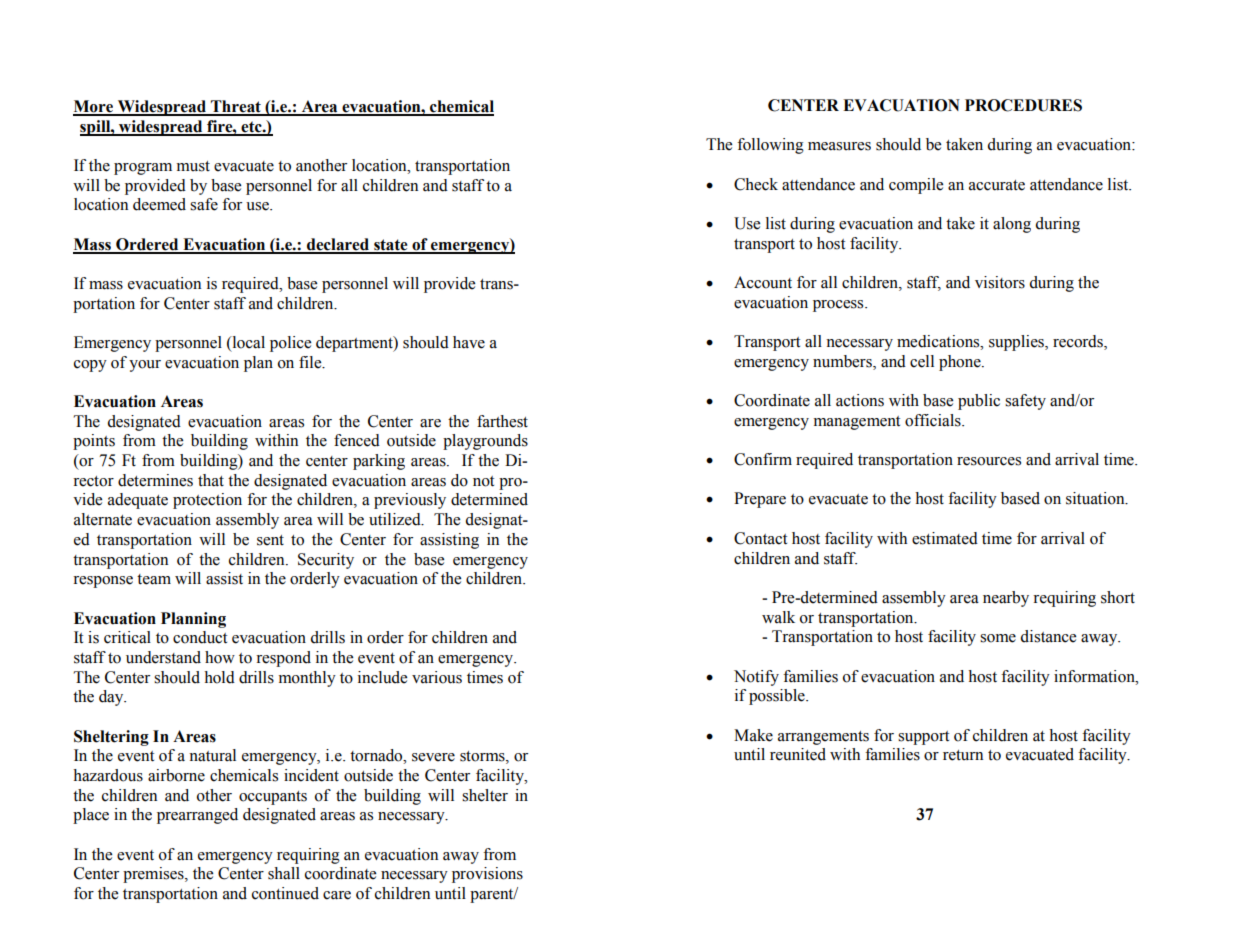  Describe the element at coordinates (212, 755) in the image. I see `natural` at that location.
